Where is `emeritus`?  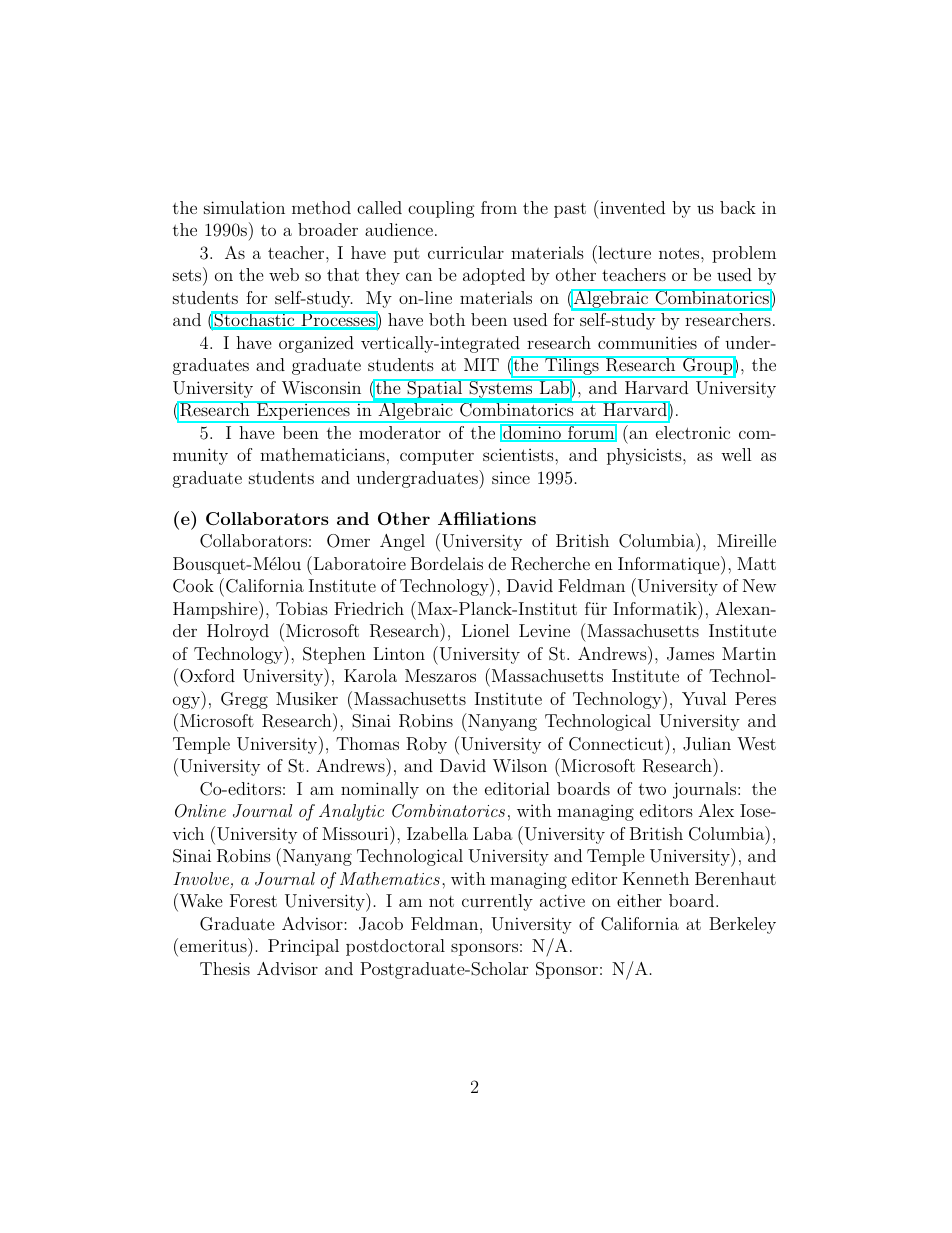
emeritus is located at coordinates (214, 945).
